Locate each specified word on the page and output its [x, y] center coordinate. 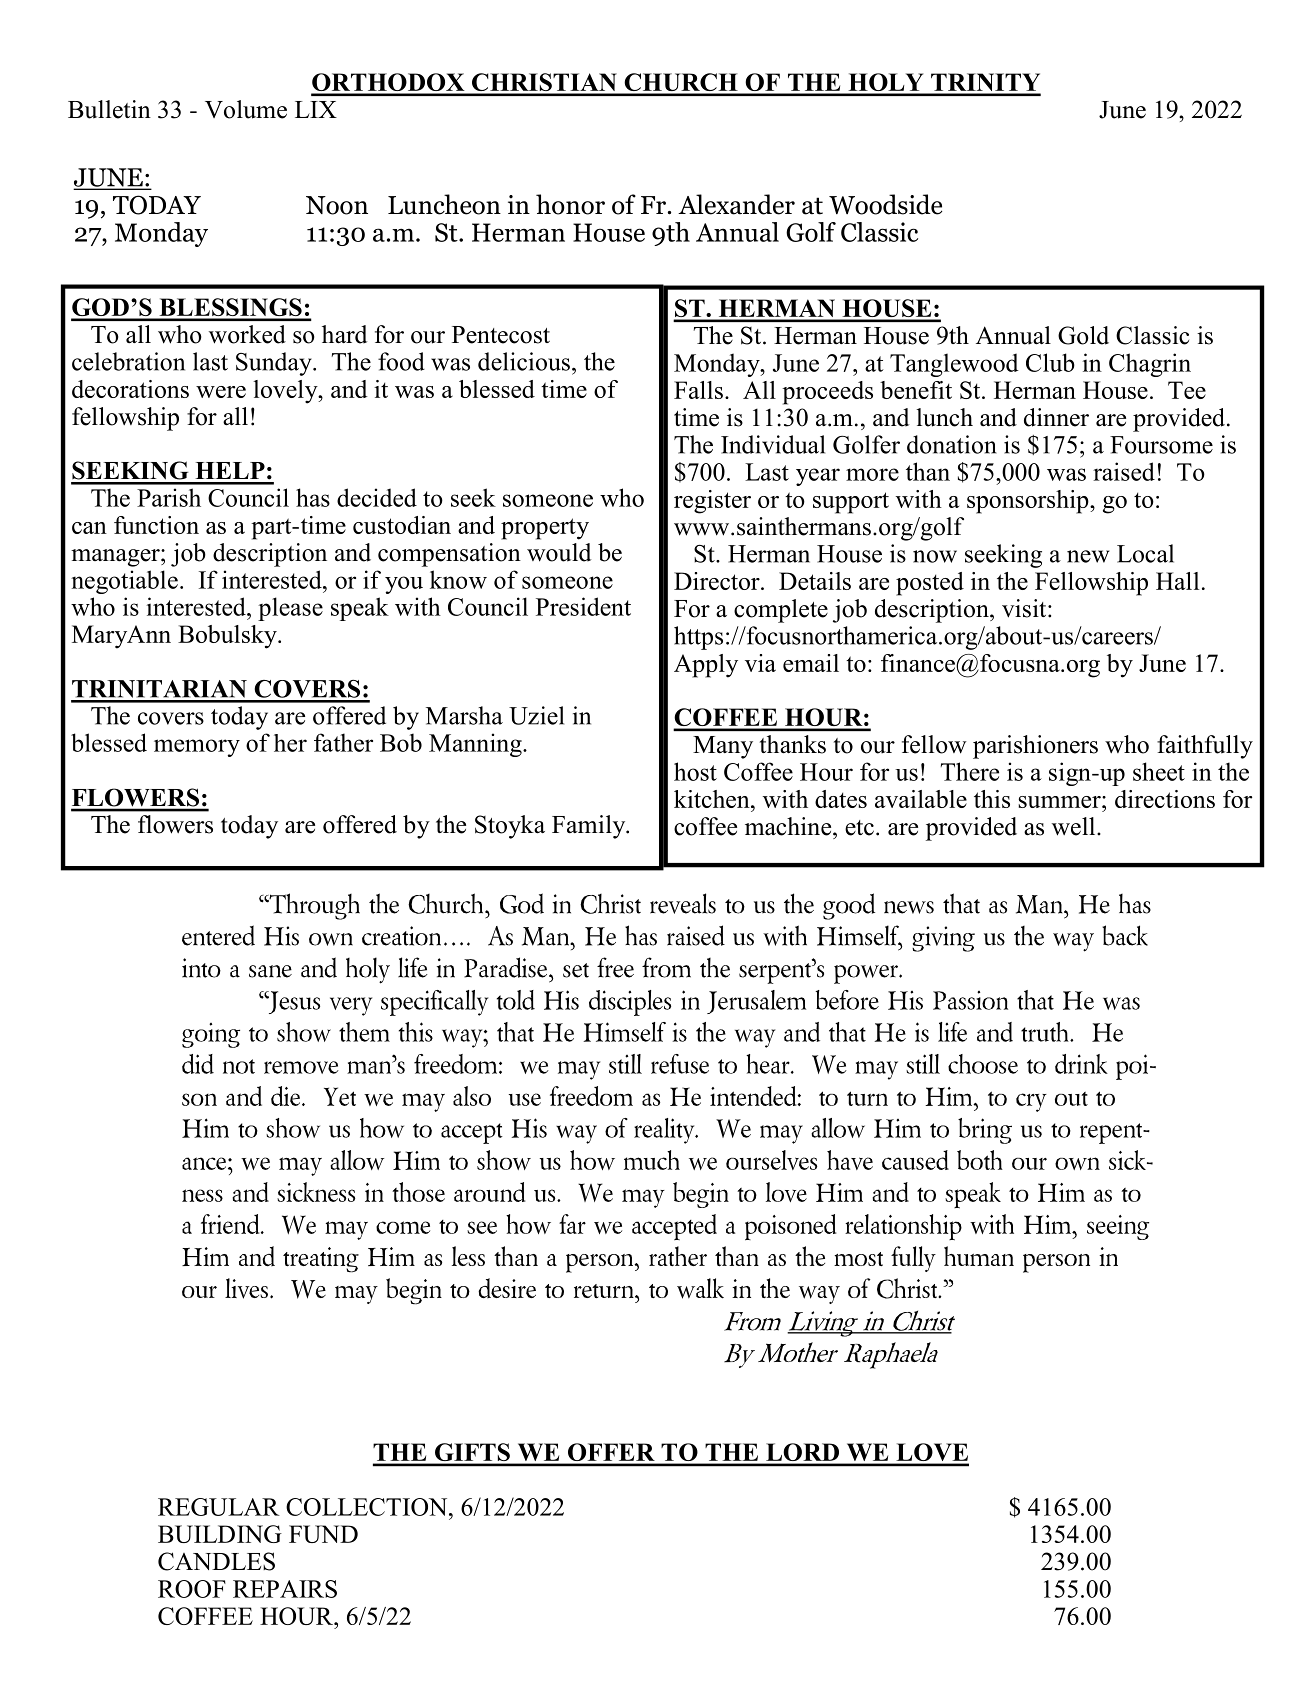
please [290, 609]
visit [1025, 608]
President [583, 606]
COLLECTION [368, 1507]
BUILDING [220, 1534]
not [239, 1066]
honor [570, 204]
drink [1081, 1064]
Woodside [885, 204]
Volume [246, 109]
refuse [680, 1064]
